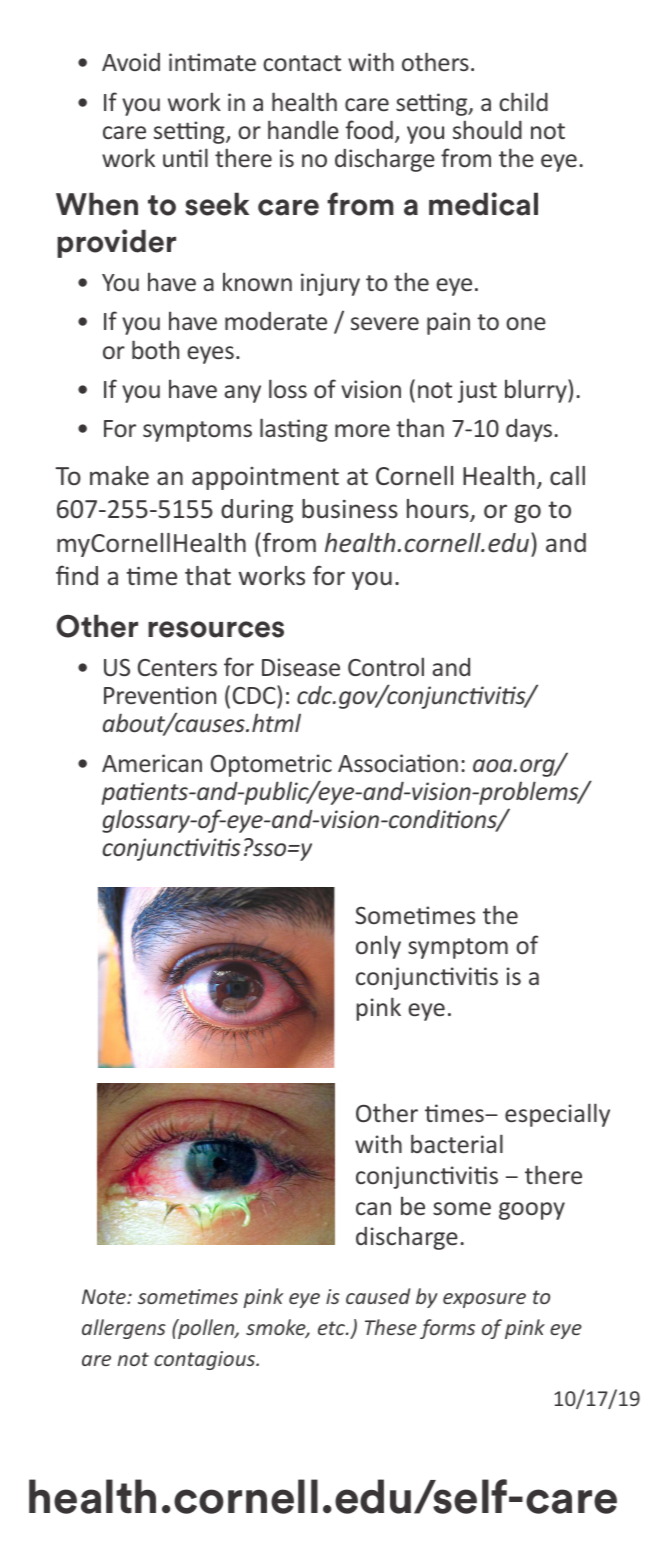 The width and height of the screenshot is (645, 1568). What do you see at coordinates (526, 323) in the screenshot?
I see `one` at bounding box center [526, 323].
